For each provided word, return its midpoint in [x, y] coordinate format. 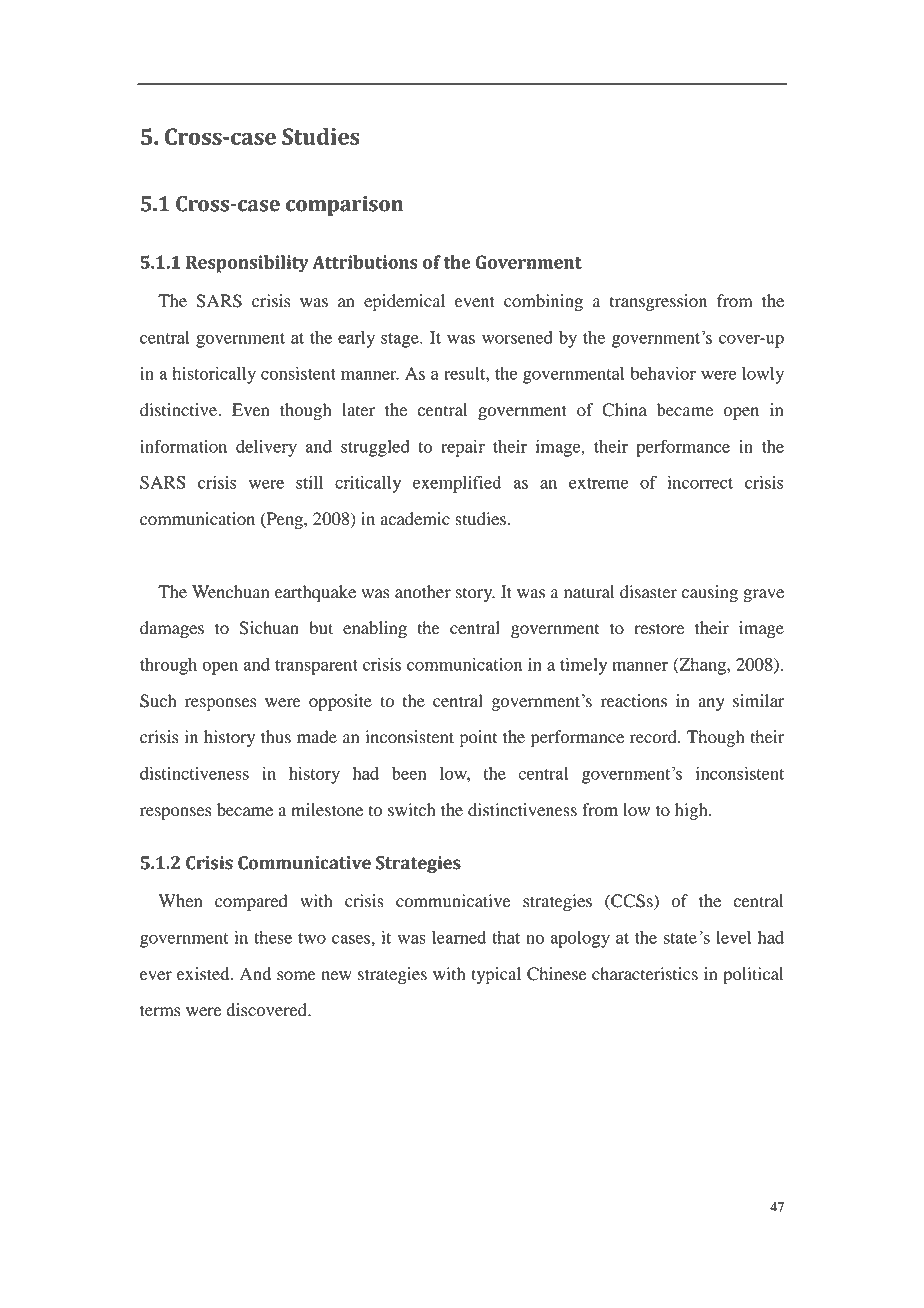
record [654, 737]
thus [276, 737]
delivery [266, 448]
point [478, 738]
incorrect [700, 482]
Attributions [365, 262]
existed [204, 974]
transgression [658, 302]
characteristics [645, 974]
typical [496, 975]
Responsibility [247, 264]
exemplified [457, 484]
